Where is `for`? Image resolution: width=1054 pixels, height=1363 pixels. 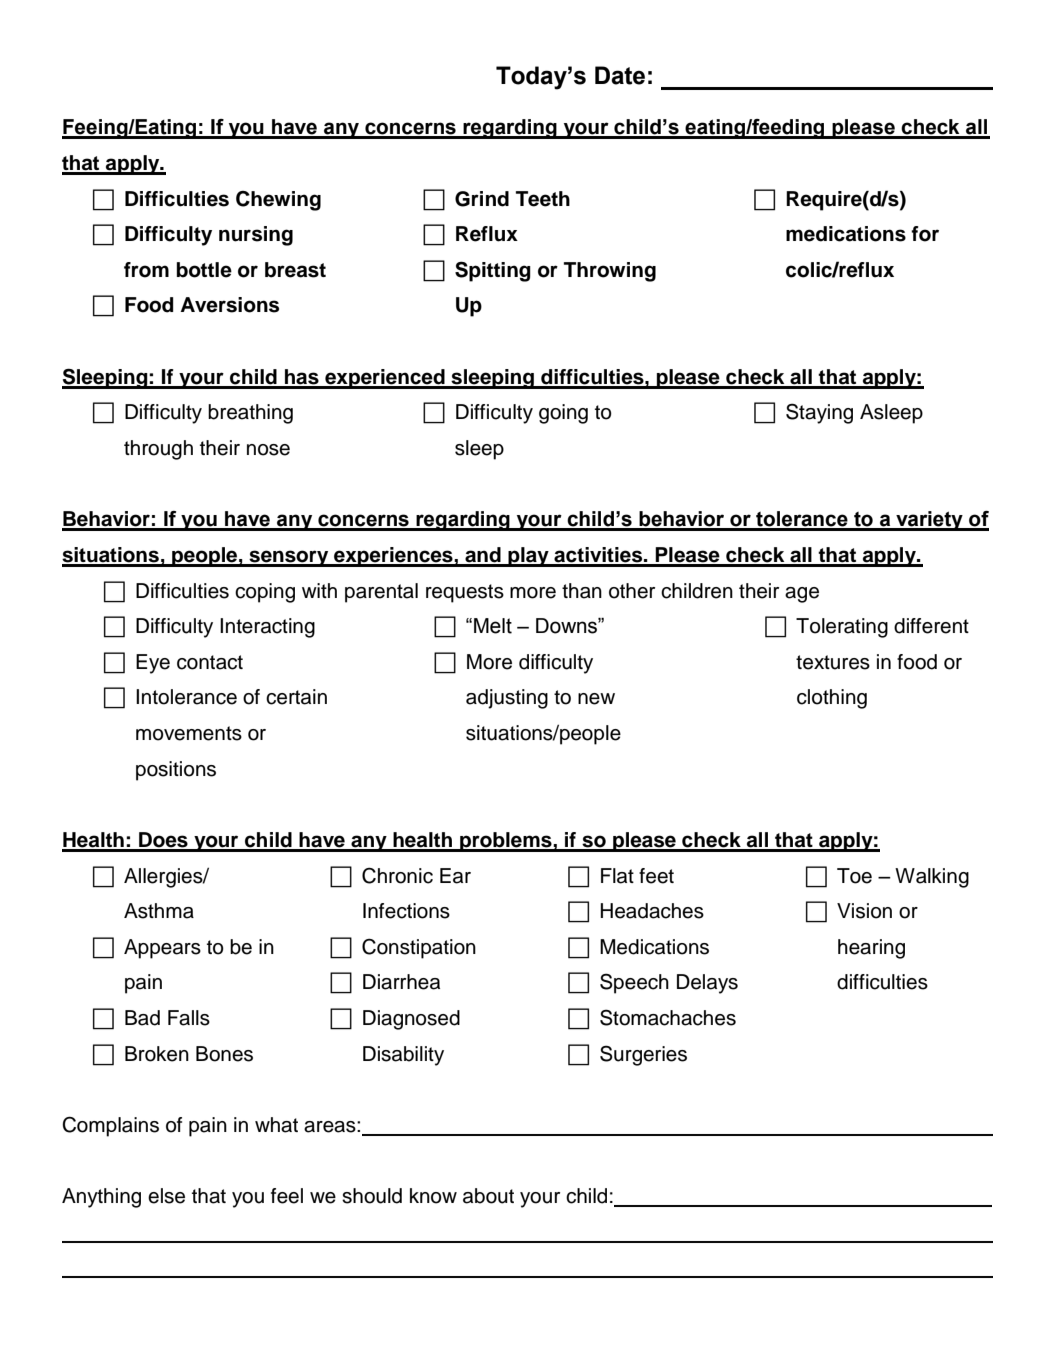
for is located at coordinates (925, 234).
